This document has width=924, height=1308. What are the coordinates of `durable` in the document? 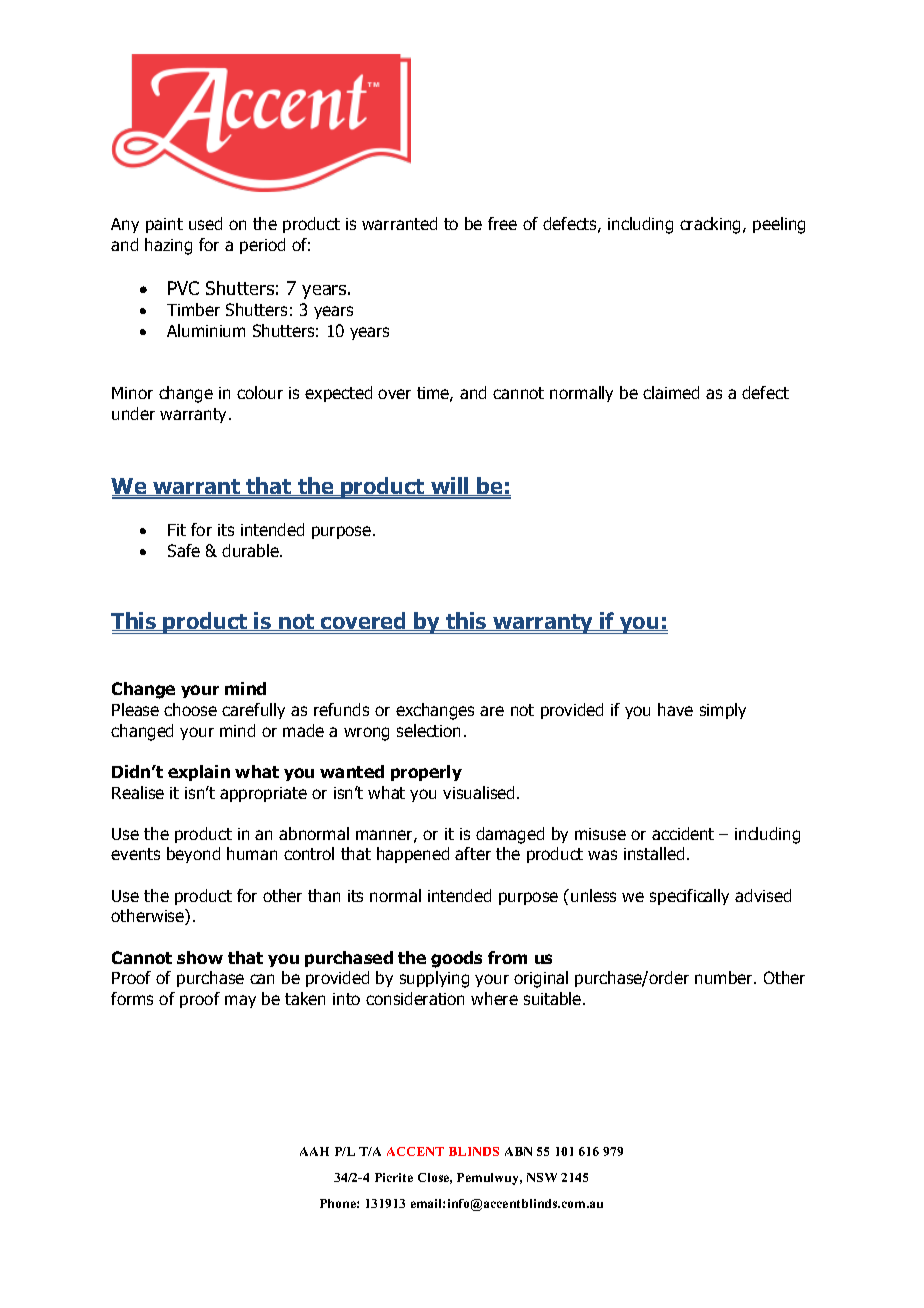 It's located at (251, 550).
